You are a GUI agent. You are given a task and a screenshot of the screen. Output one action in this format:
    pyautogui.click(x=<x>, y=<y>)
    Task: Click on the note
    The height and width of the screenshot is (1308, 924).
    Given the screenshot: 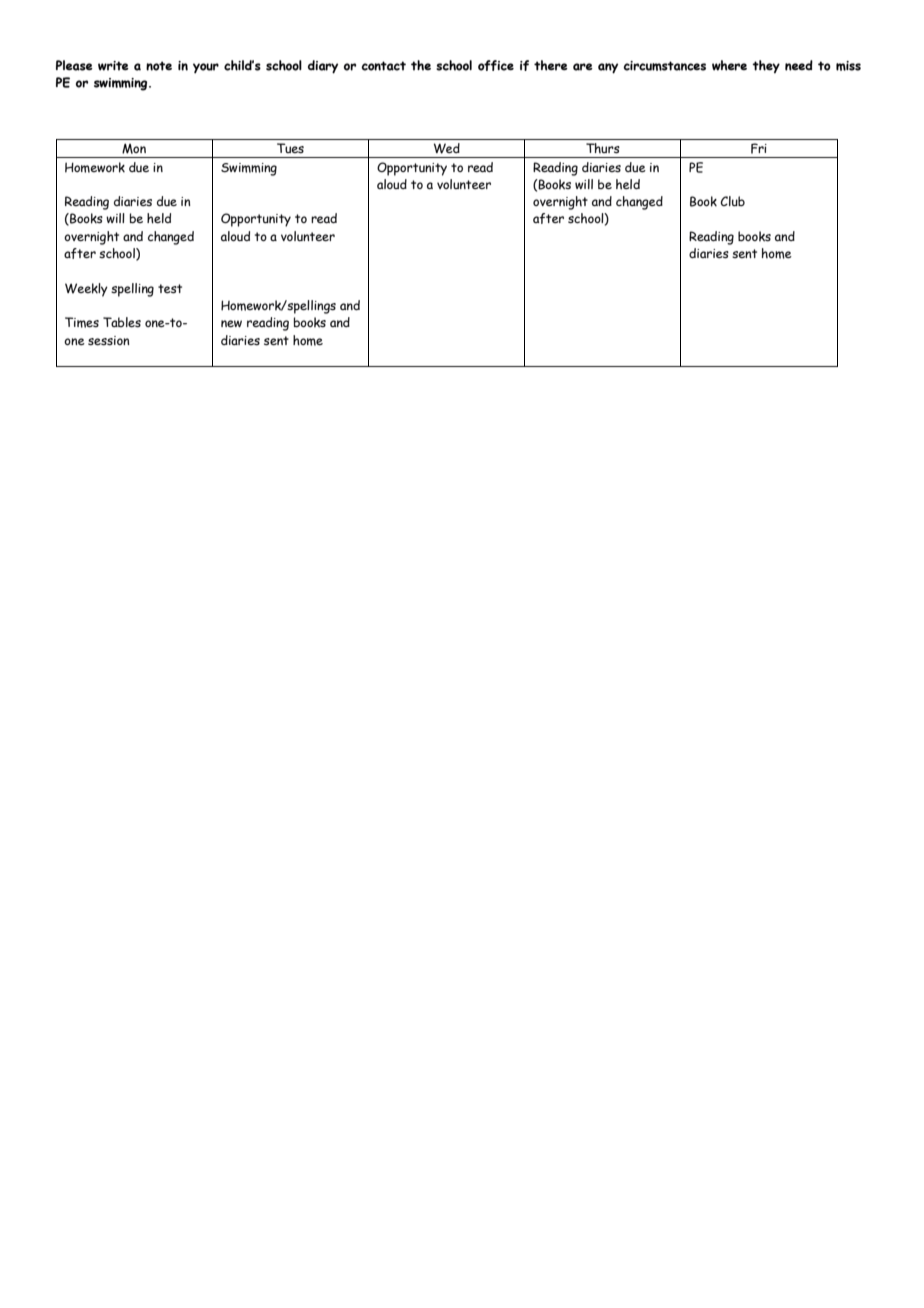 What is the action you would take?
    pyautogui.click(x=159, y=66)
